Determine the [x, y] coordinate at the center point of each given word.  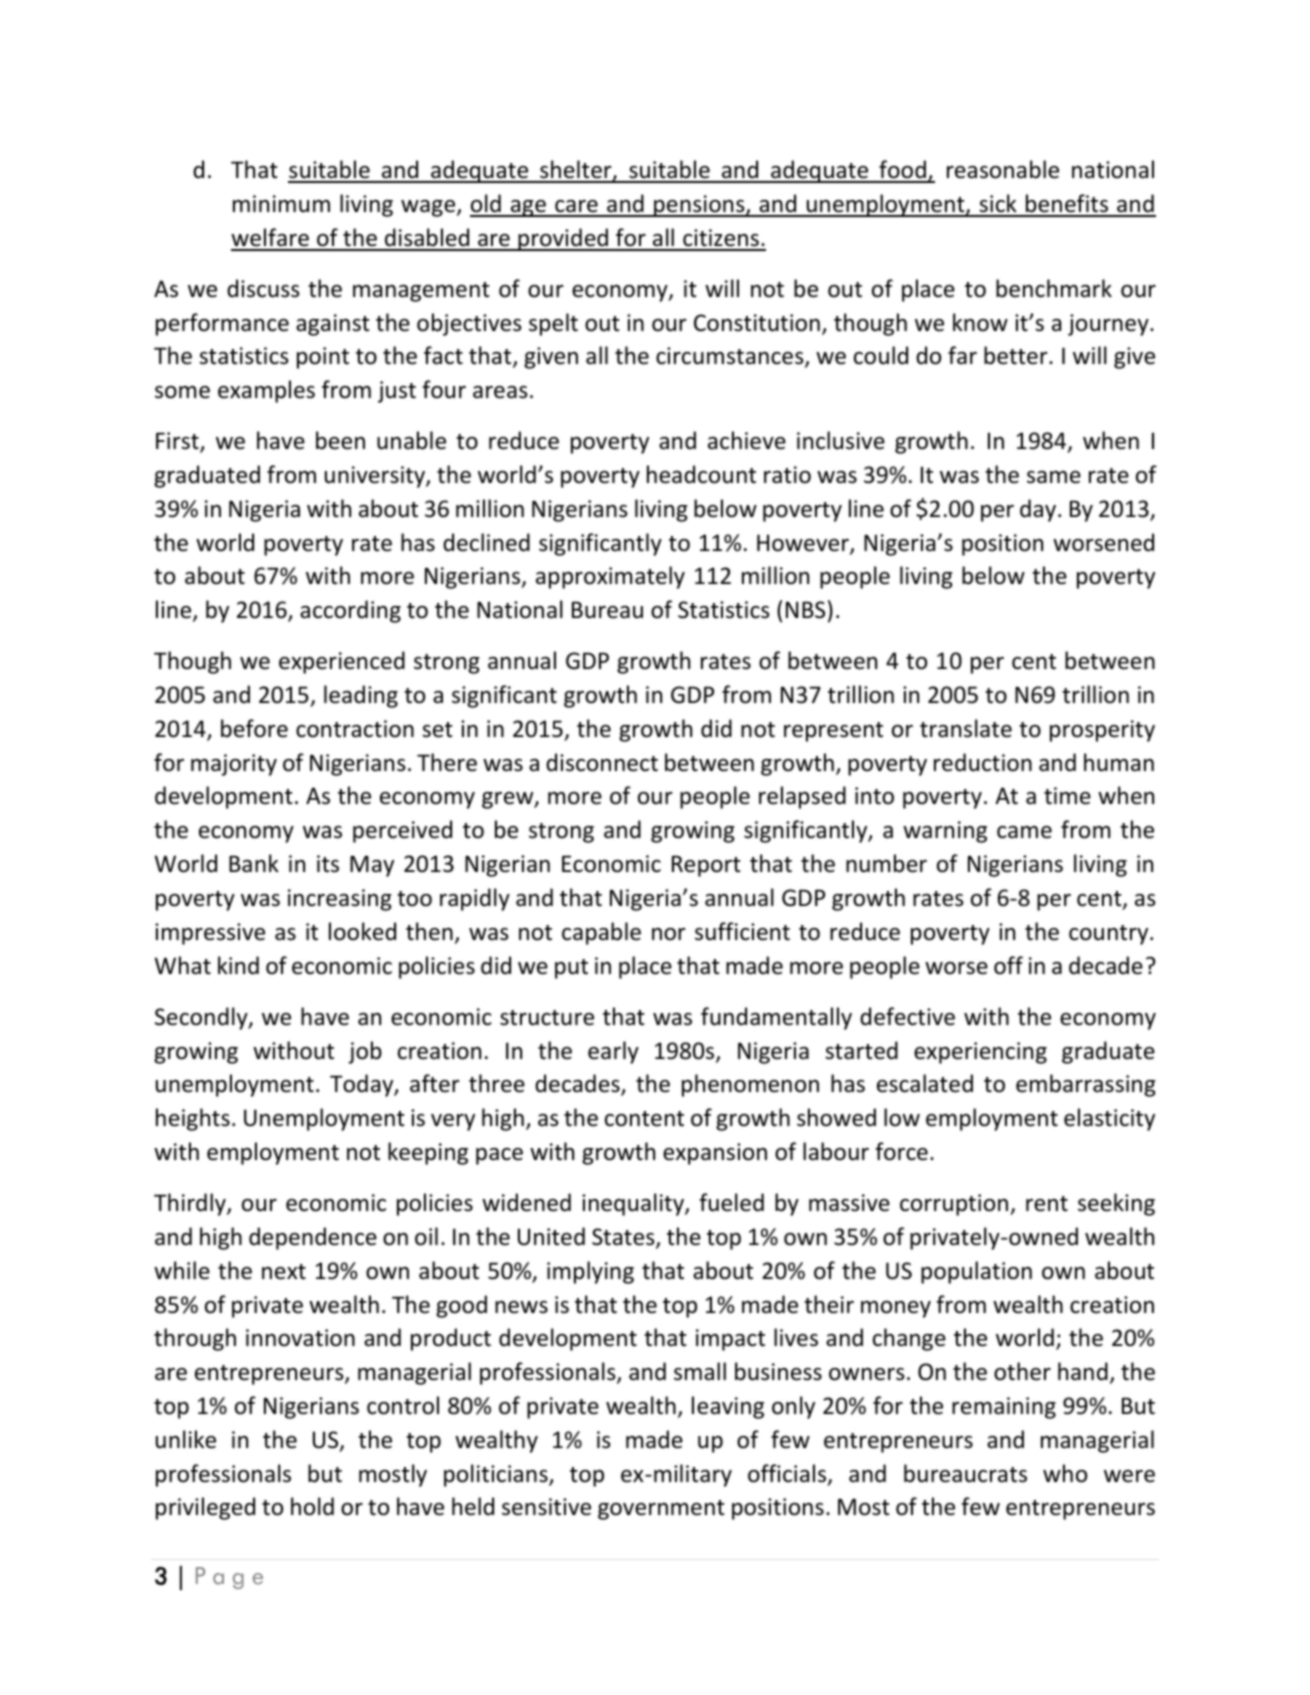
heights [193, 1119]
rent [1047, 1204]
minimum [281, 204]
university [376, 477]
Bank [254, 863]
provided [563, 239]
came [1024, 832]
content [644, 1119]
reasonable [1003, 169]
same [1054, 477]
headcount [701, 474]
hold [312, 1506]
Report [706, 866]
